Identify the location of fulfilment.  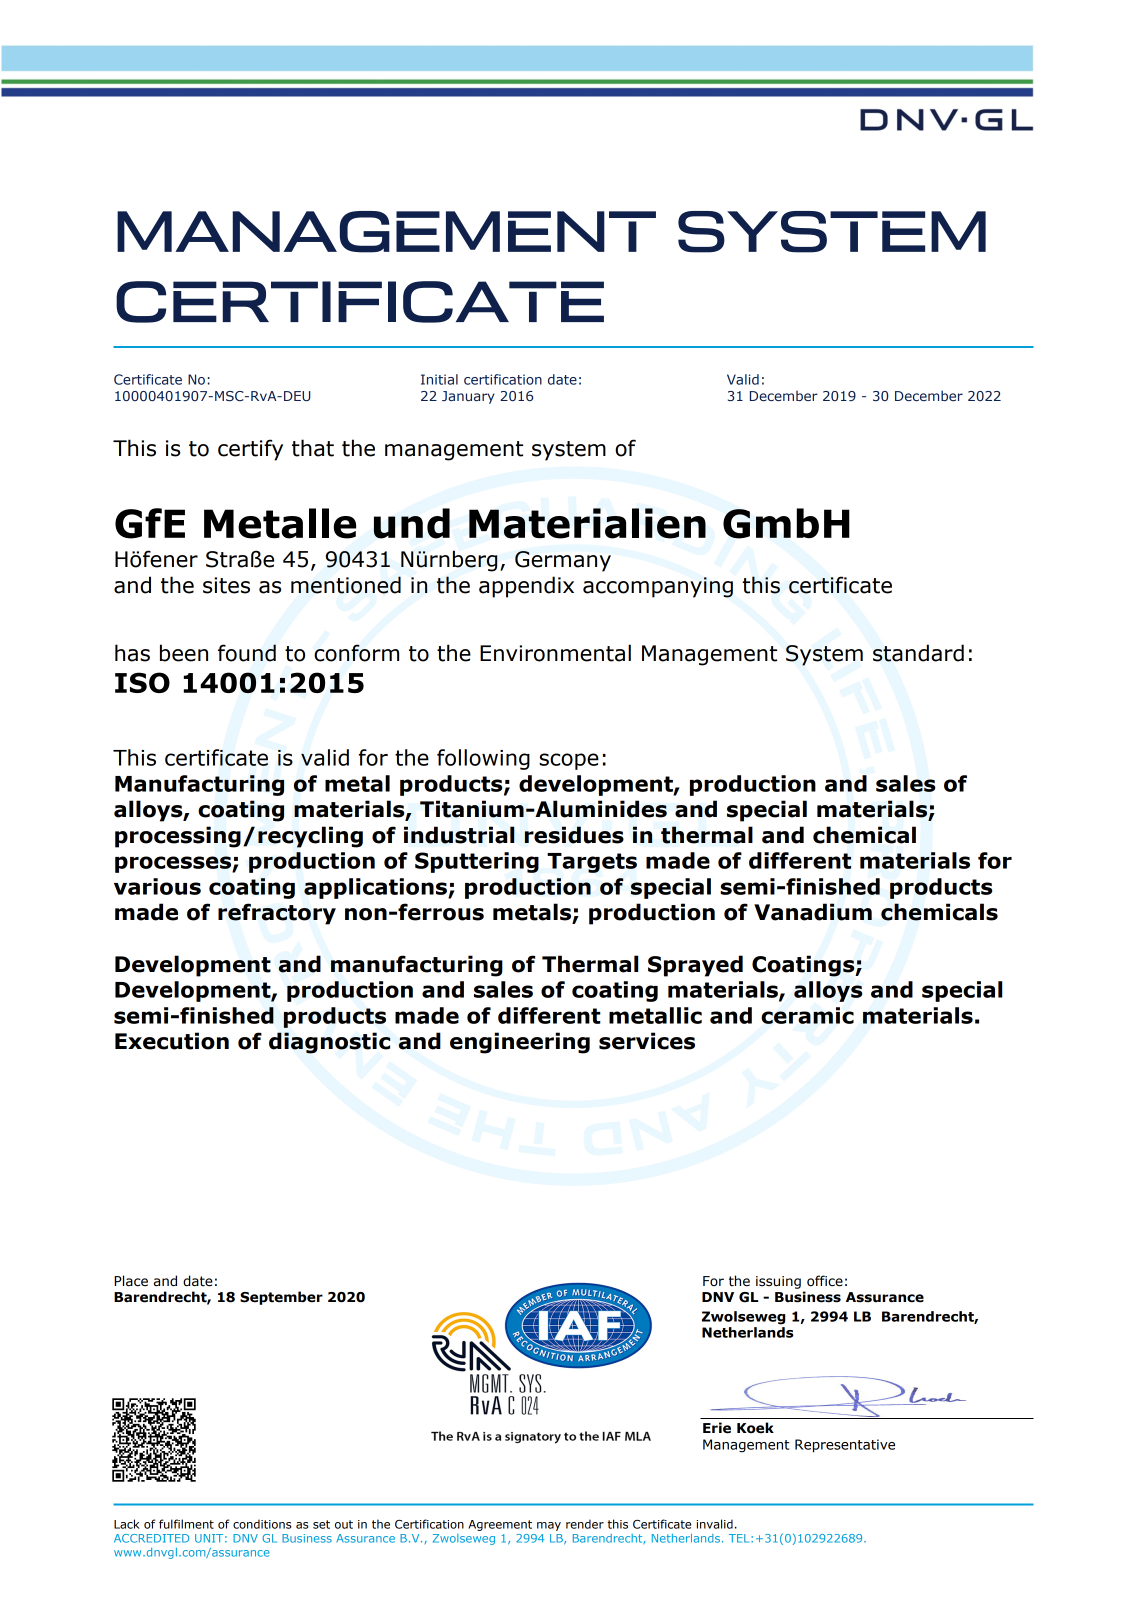
(186, 1524).
